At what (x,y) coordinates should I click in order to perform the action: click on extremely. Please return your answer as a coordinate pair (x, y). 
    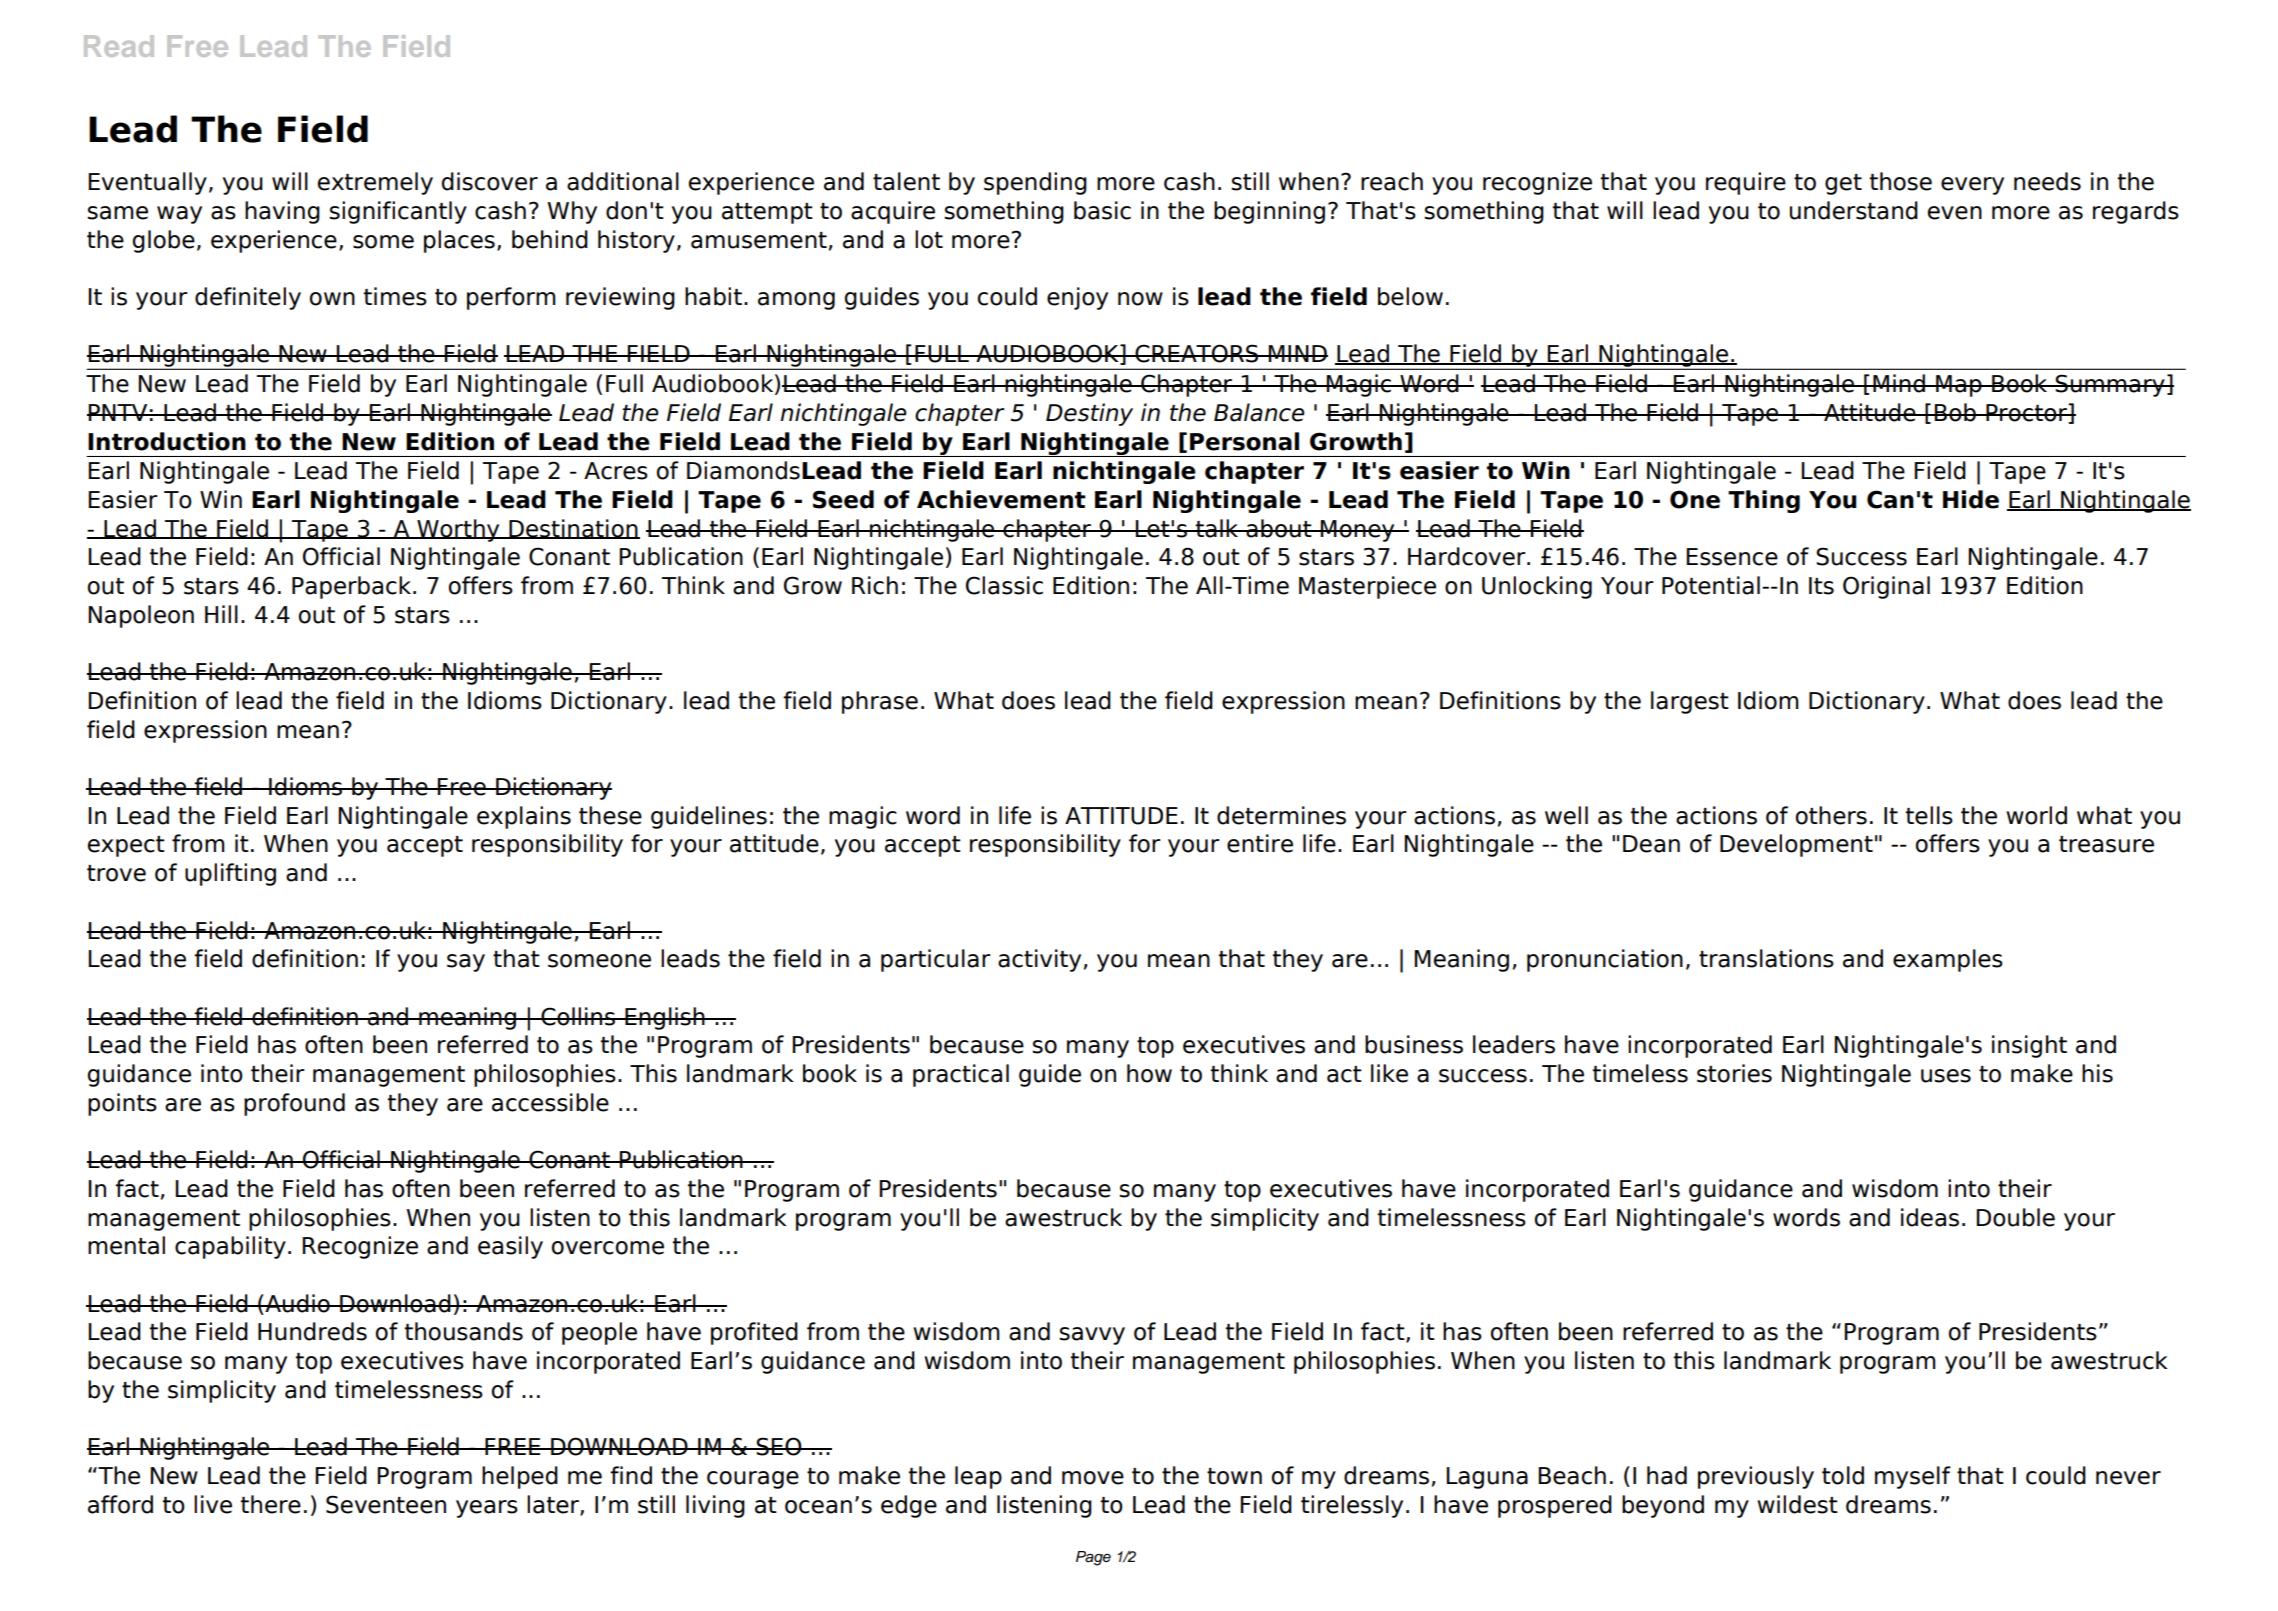
    Looking at the image, I should click on (375, 183).
